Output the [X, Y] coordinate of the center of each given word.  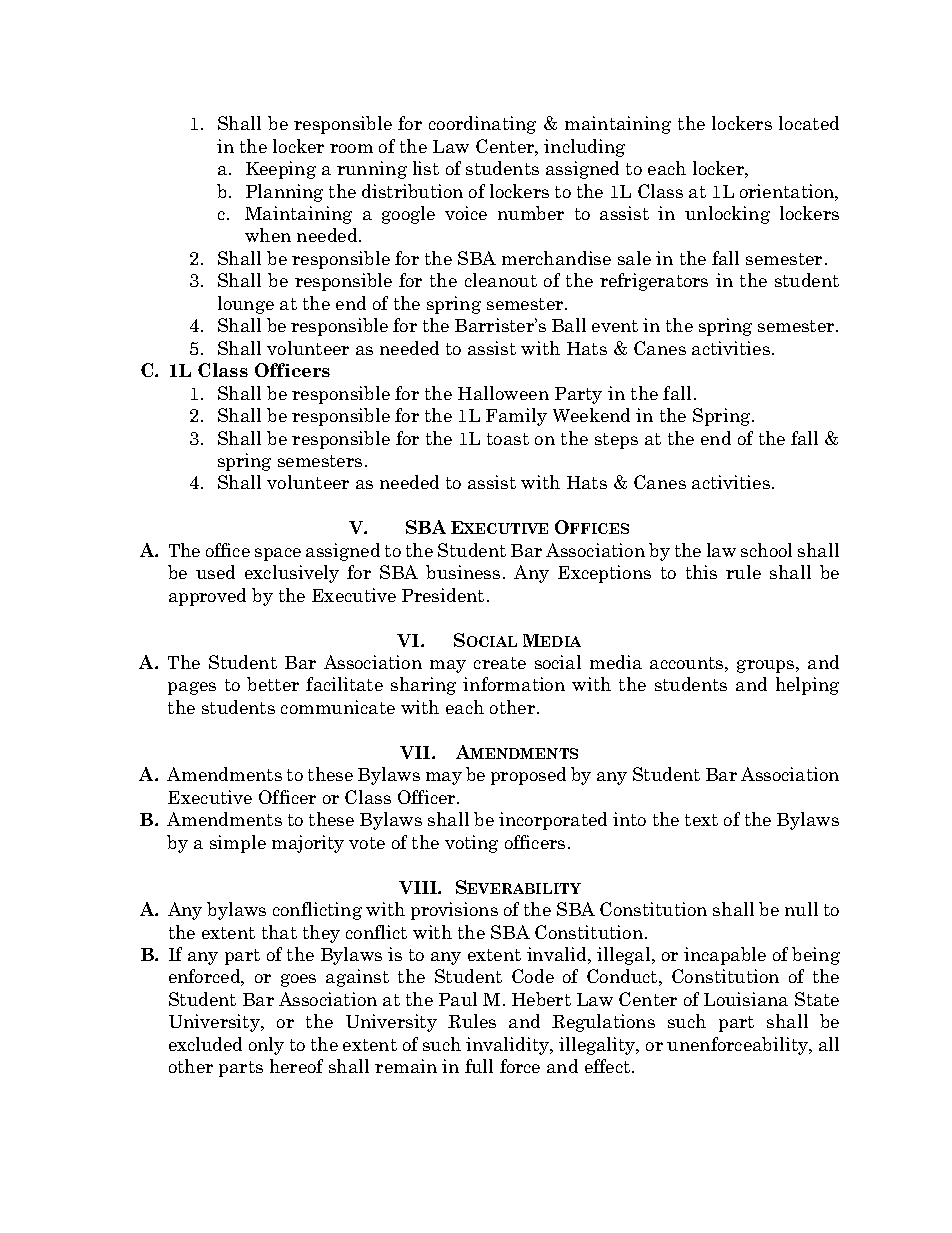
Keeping [281, 170]
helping [807, 686]
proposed [528, 776]
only [266, 1046]
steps [616, 441]
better [273, 684]
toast [508, 439]
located [809, 123]
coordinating [482, 125]
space [278, 554]
